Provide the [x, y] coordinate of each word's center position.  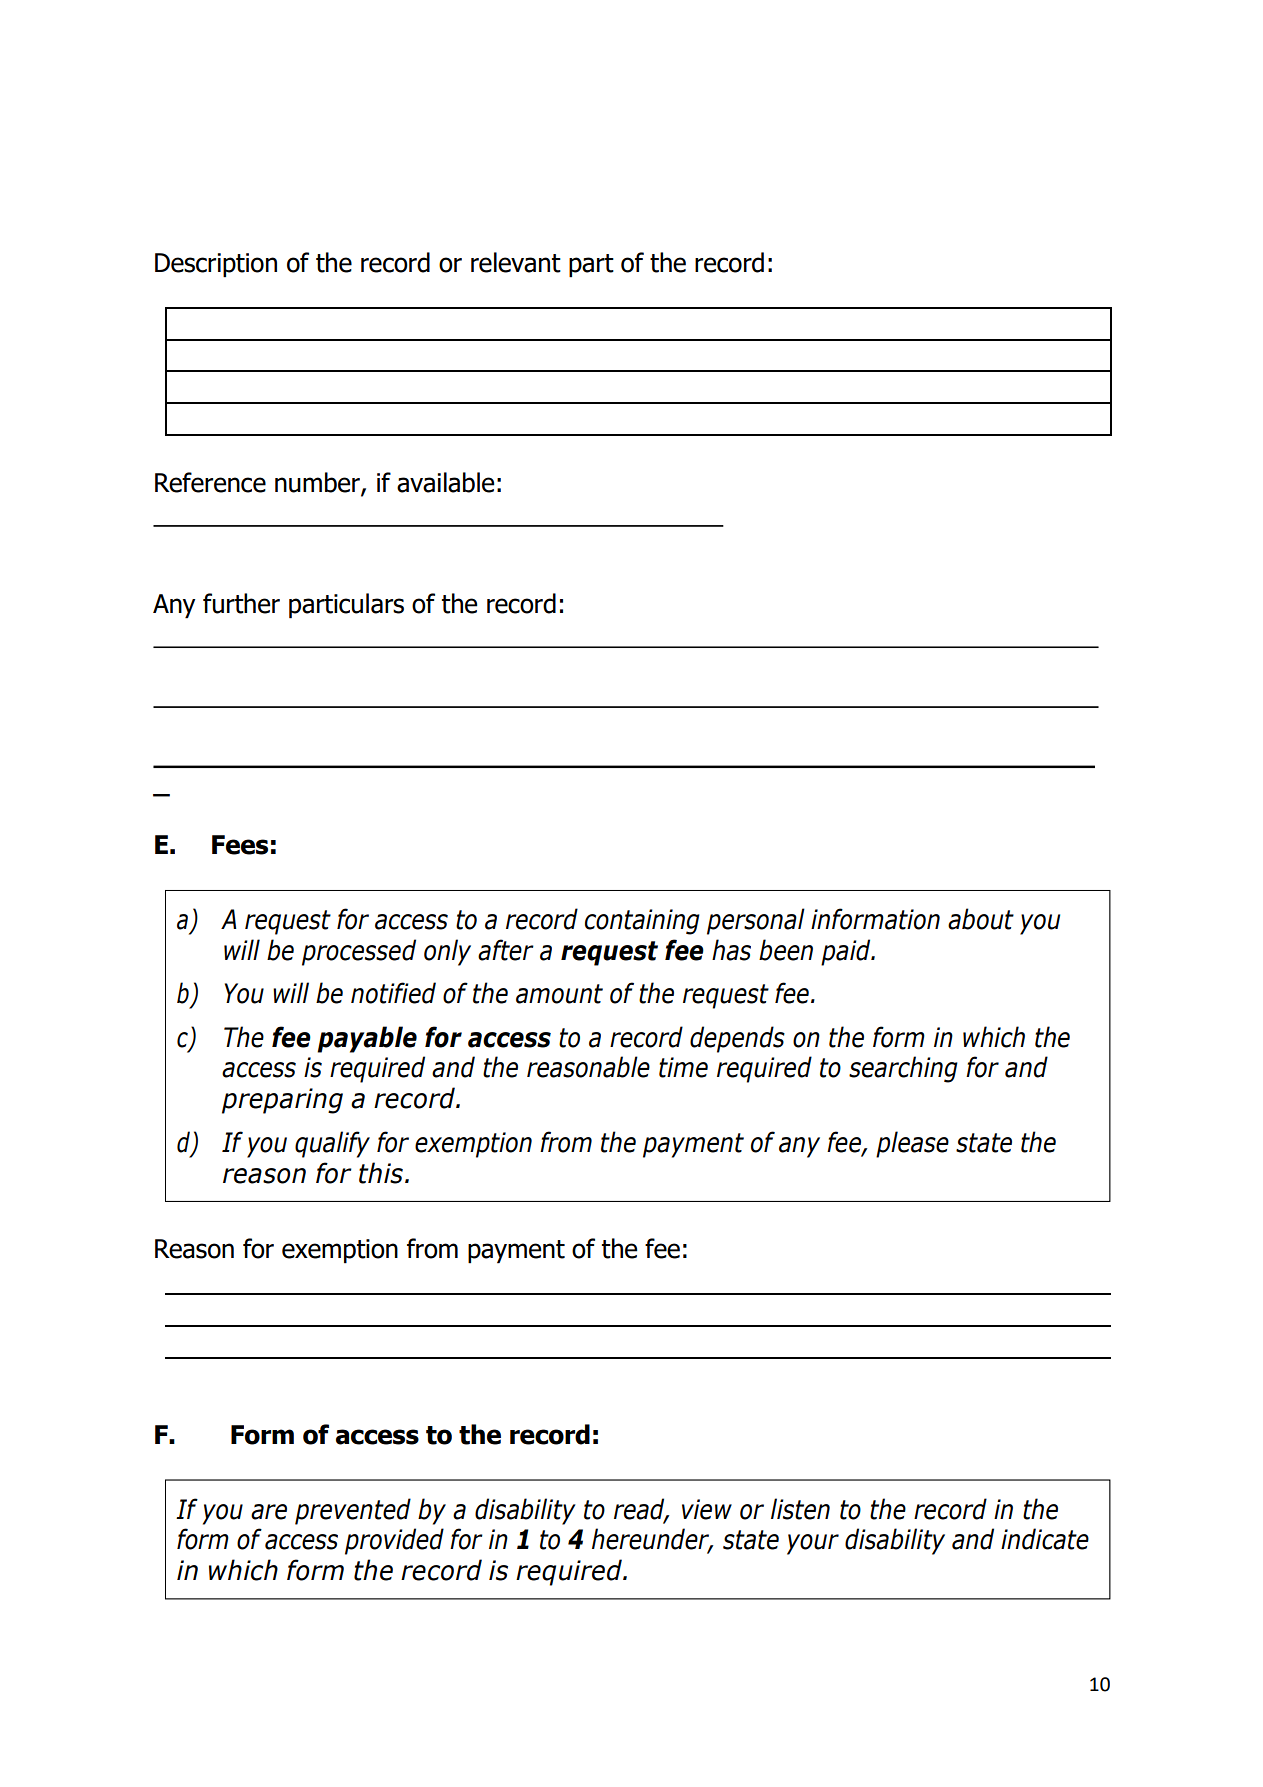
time [683, 1067]
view [707, 1509]
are [269, 1512]
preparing [282, 1101]
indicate [1045, 1539]
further [241, 603]
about [981, 919]
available [445, 482]
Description [216, 265]
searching [903, 1069]
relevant [516, 262]
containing [642, 922]
